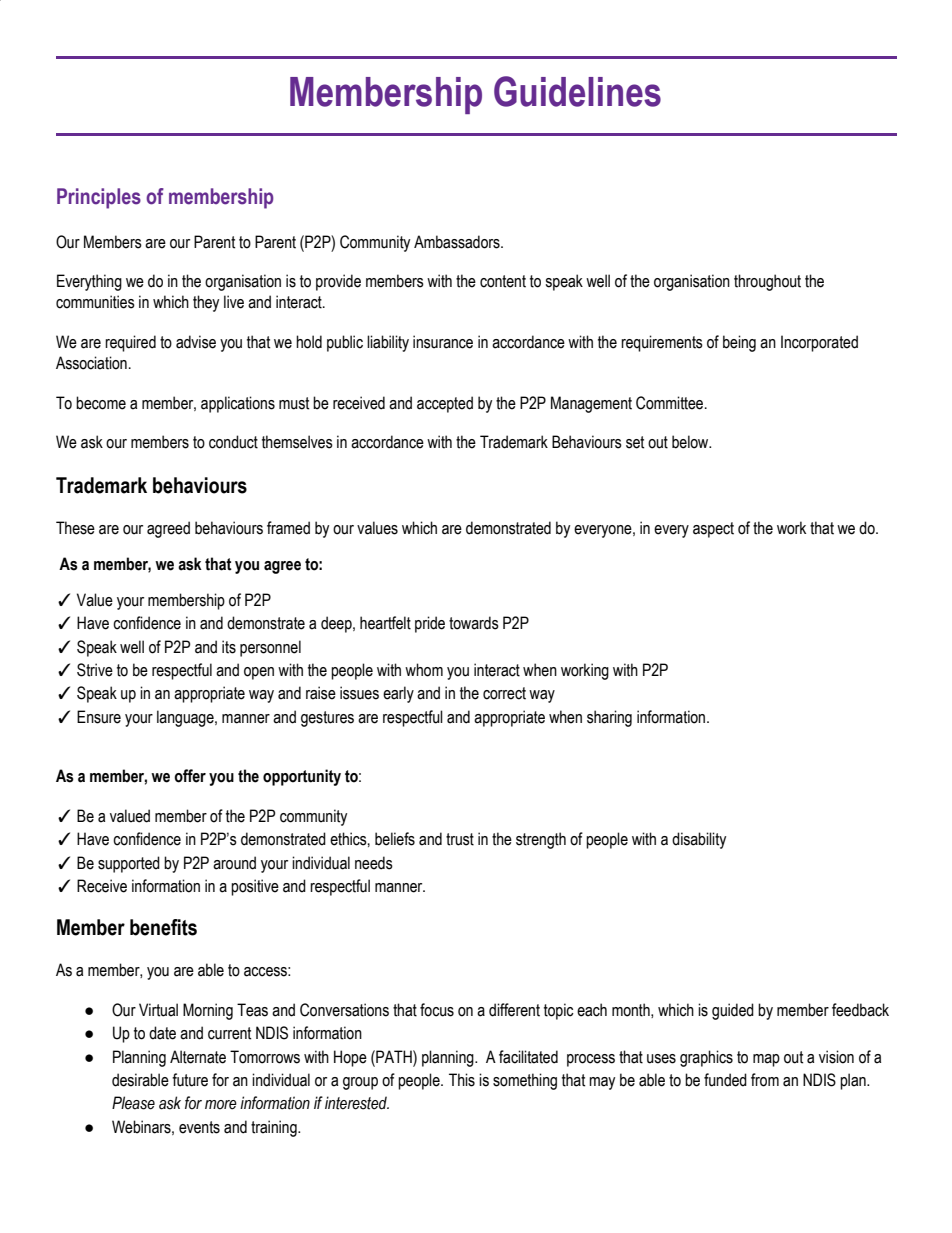  Describe the element at coordinates (445, 404) in the screenshot. I see `accepted` at that location.
